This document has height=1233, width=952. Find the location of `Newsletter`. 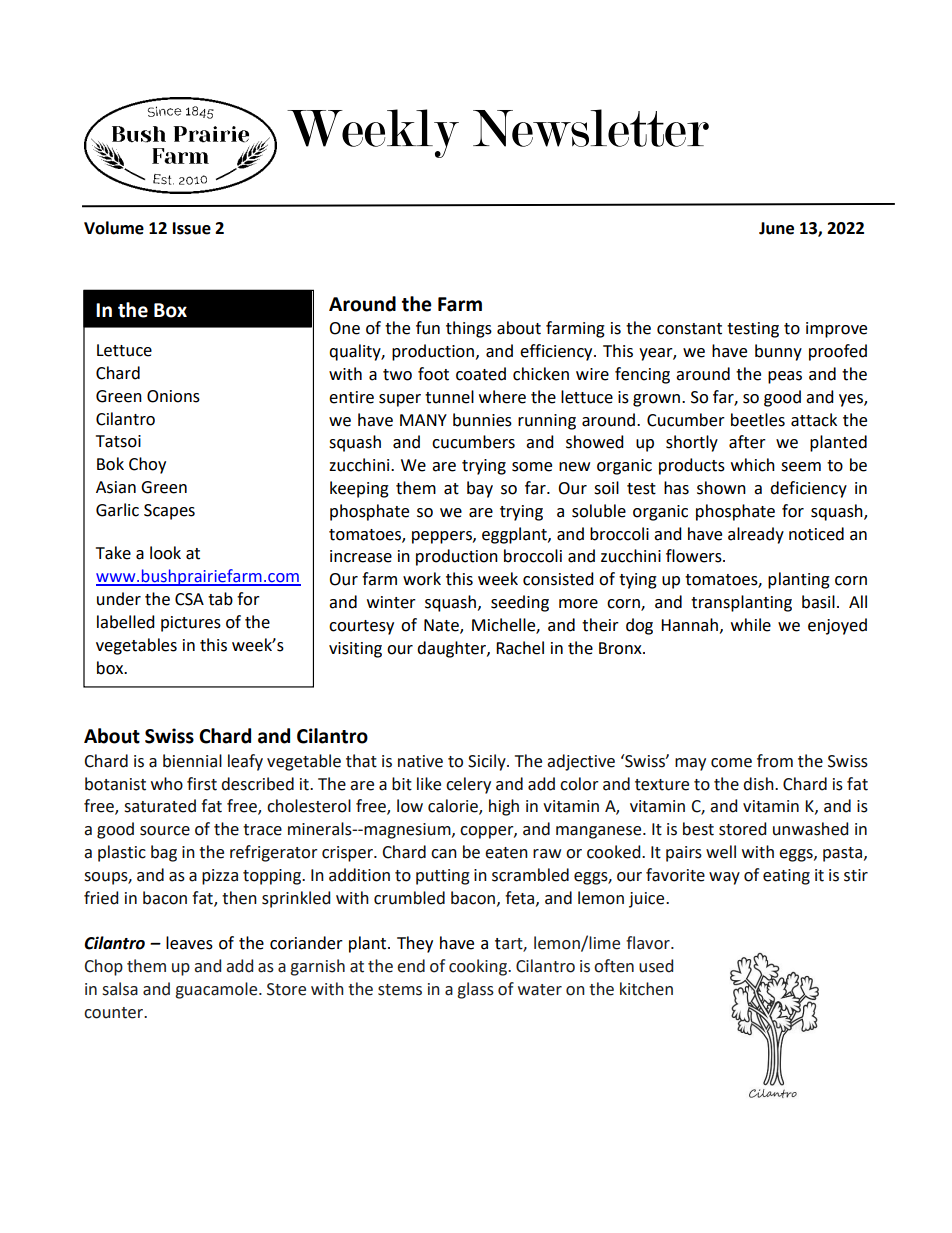

Newsletter is located at coordinates (591, 128).
